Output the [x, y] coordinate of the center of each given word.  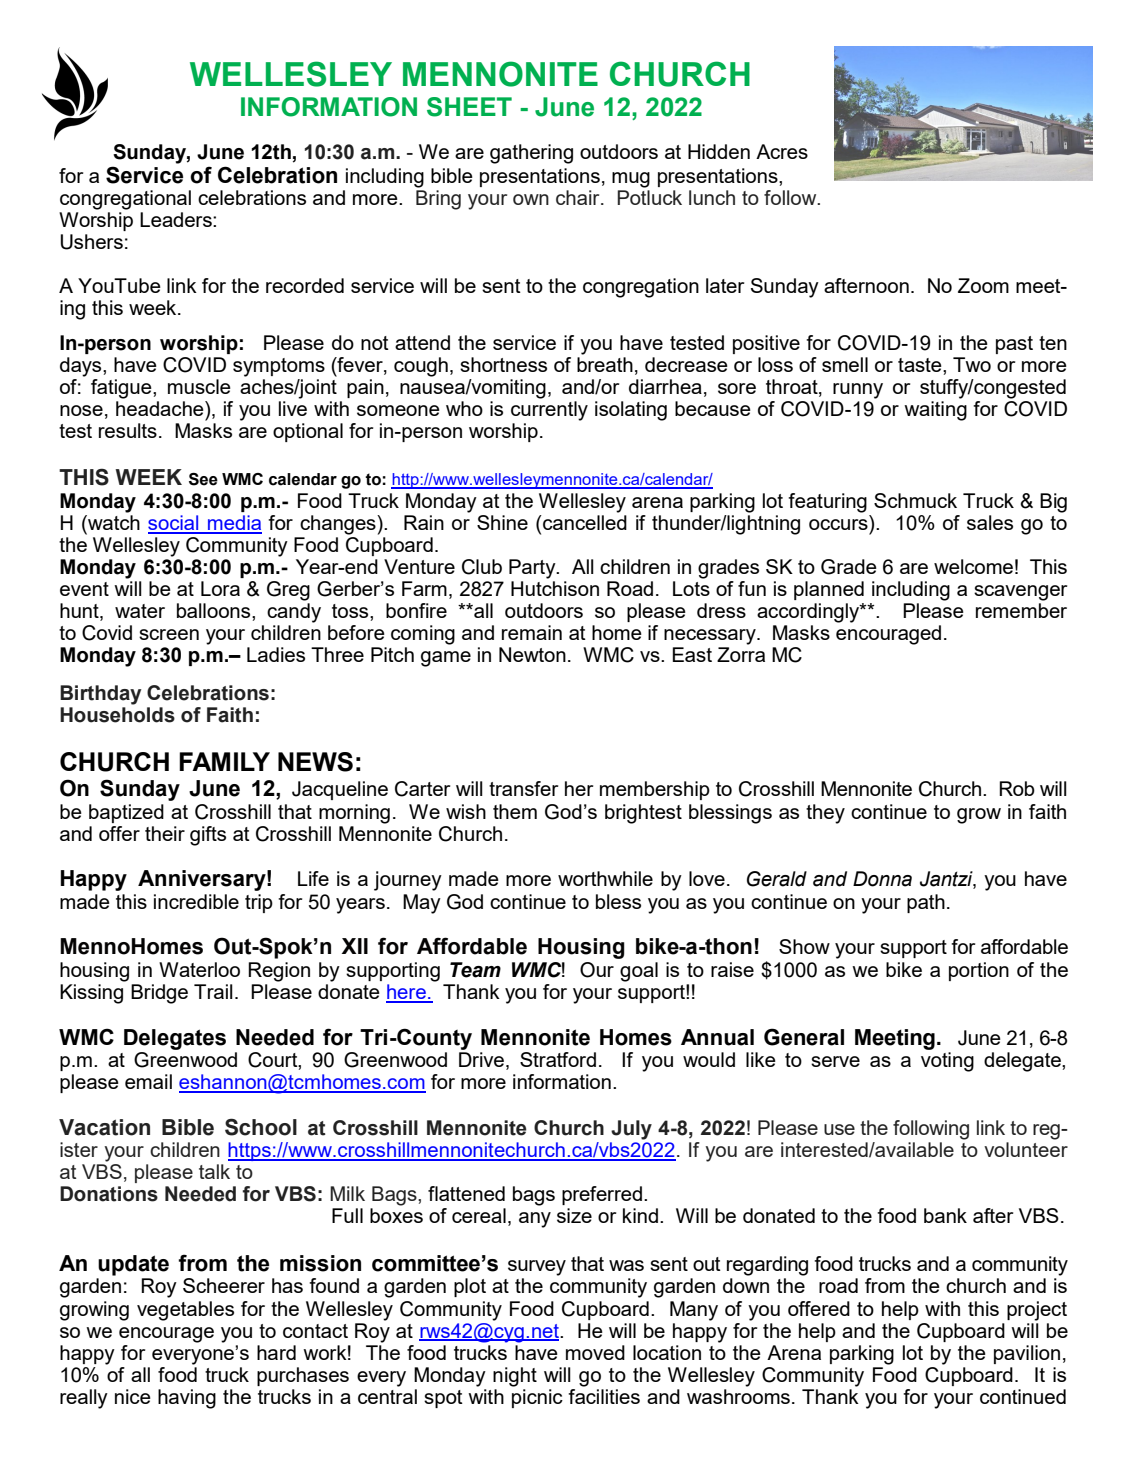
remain [532, 632]
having [187, 1399]
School [261, 1127]
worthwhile [605, 878]
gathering [531, 154]
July [631, 1130]
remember [1021, 610]
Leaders [177, 219]
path [926, 903]
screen [169, 634]
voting [947, 1062]
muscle [199, 386]
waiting [935, 411]
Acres [782, 151]
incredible [196, 901]
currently [549, 411]
